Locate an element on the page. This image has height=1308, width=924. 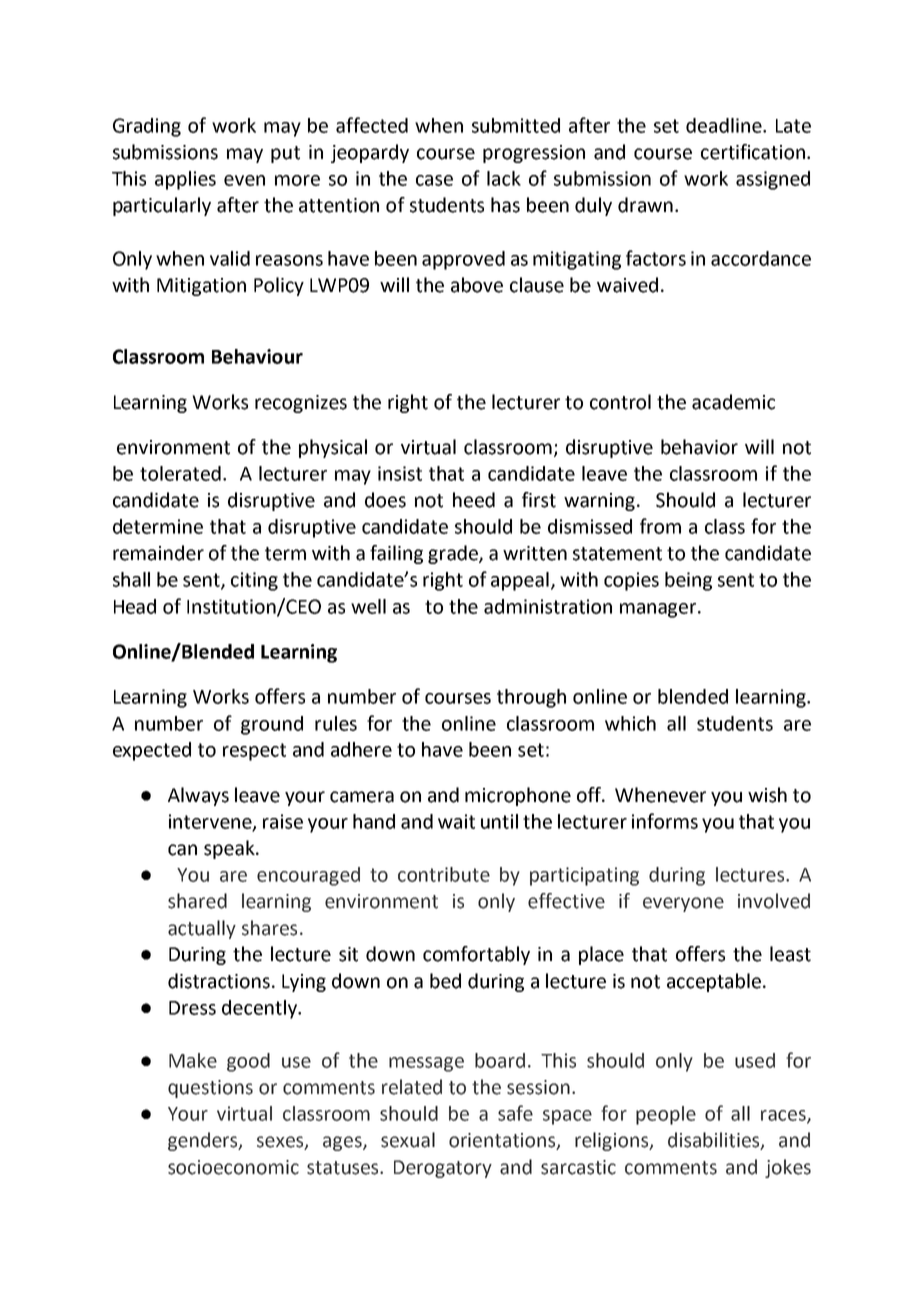
orientations is located at coordinates (503, 1141).
